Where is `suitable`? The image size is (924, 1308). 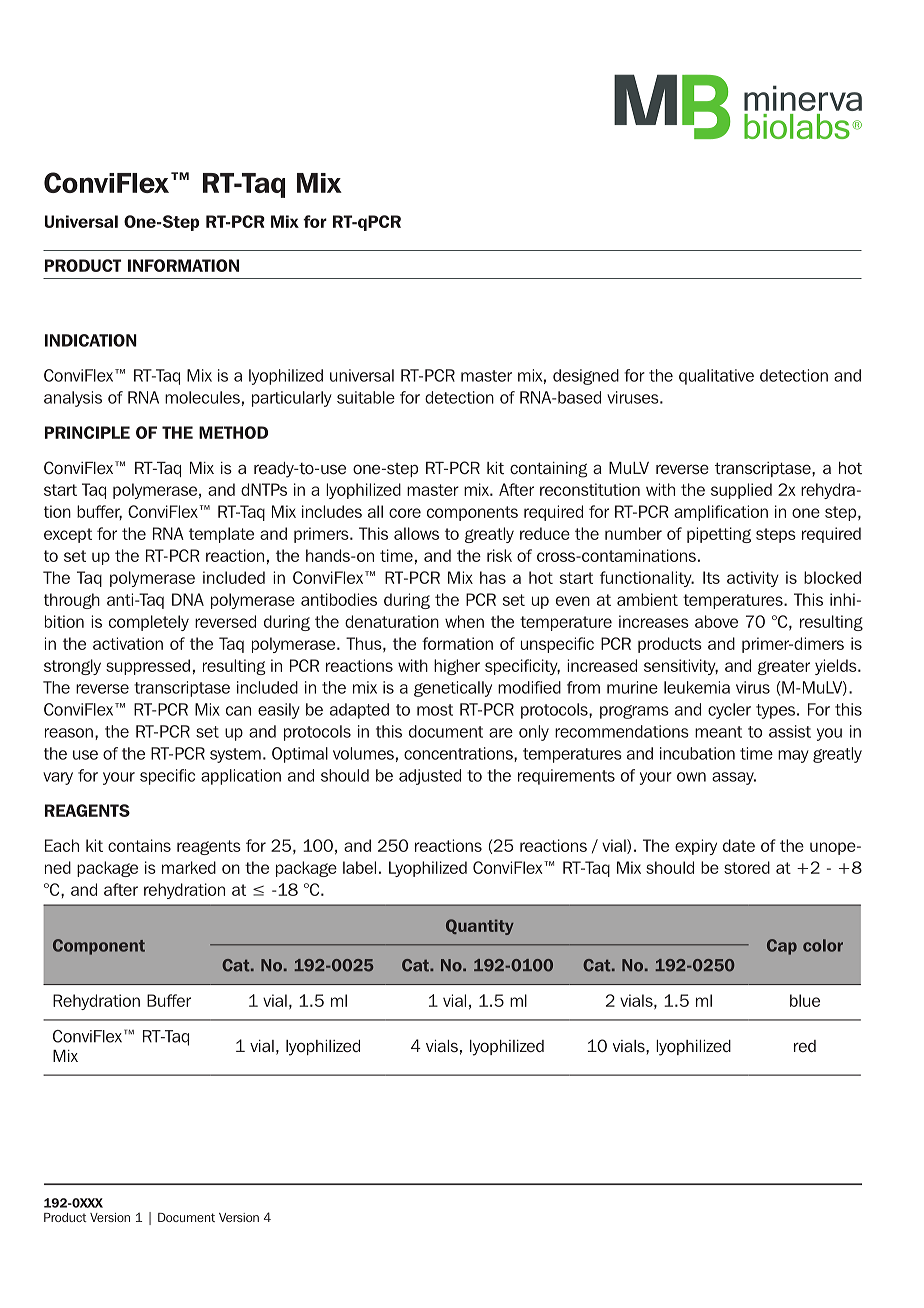 suitable is located at coordinates (366, 397).
